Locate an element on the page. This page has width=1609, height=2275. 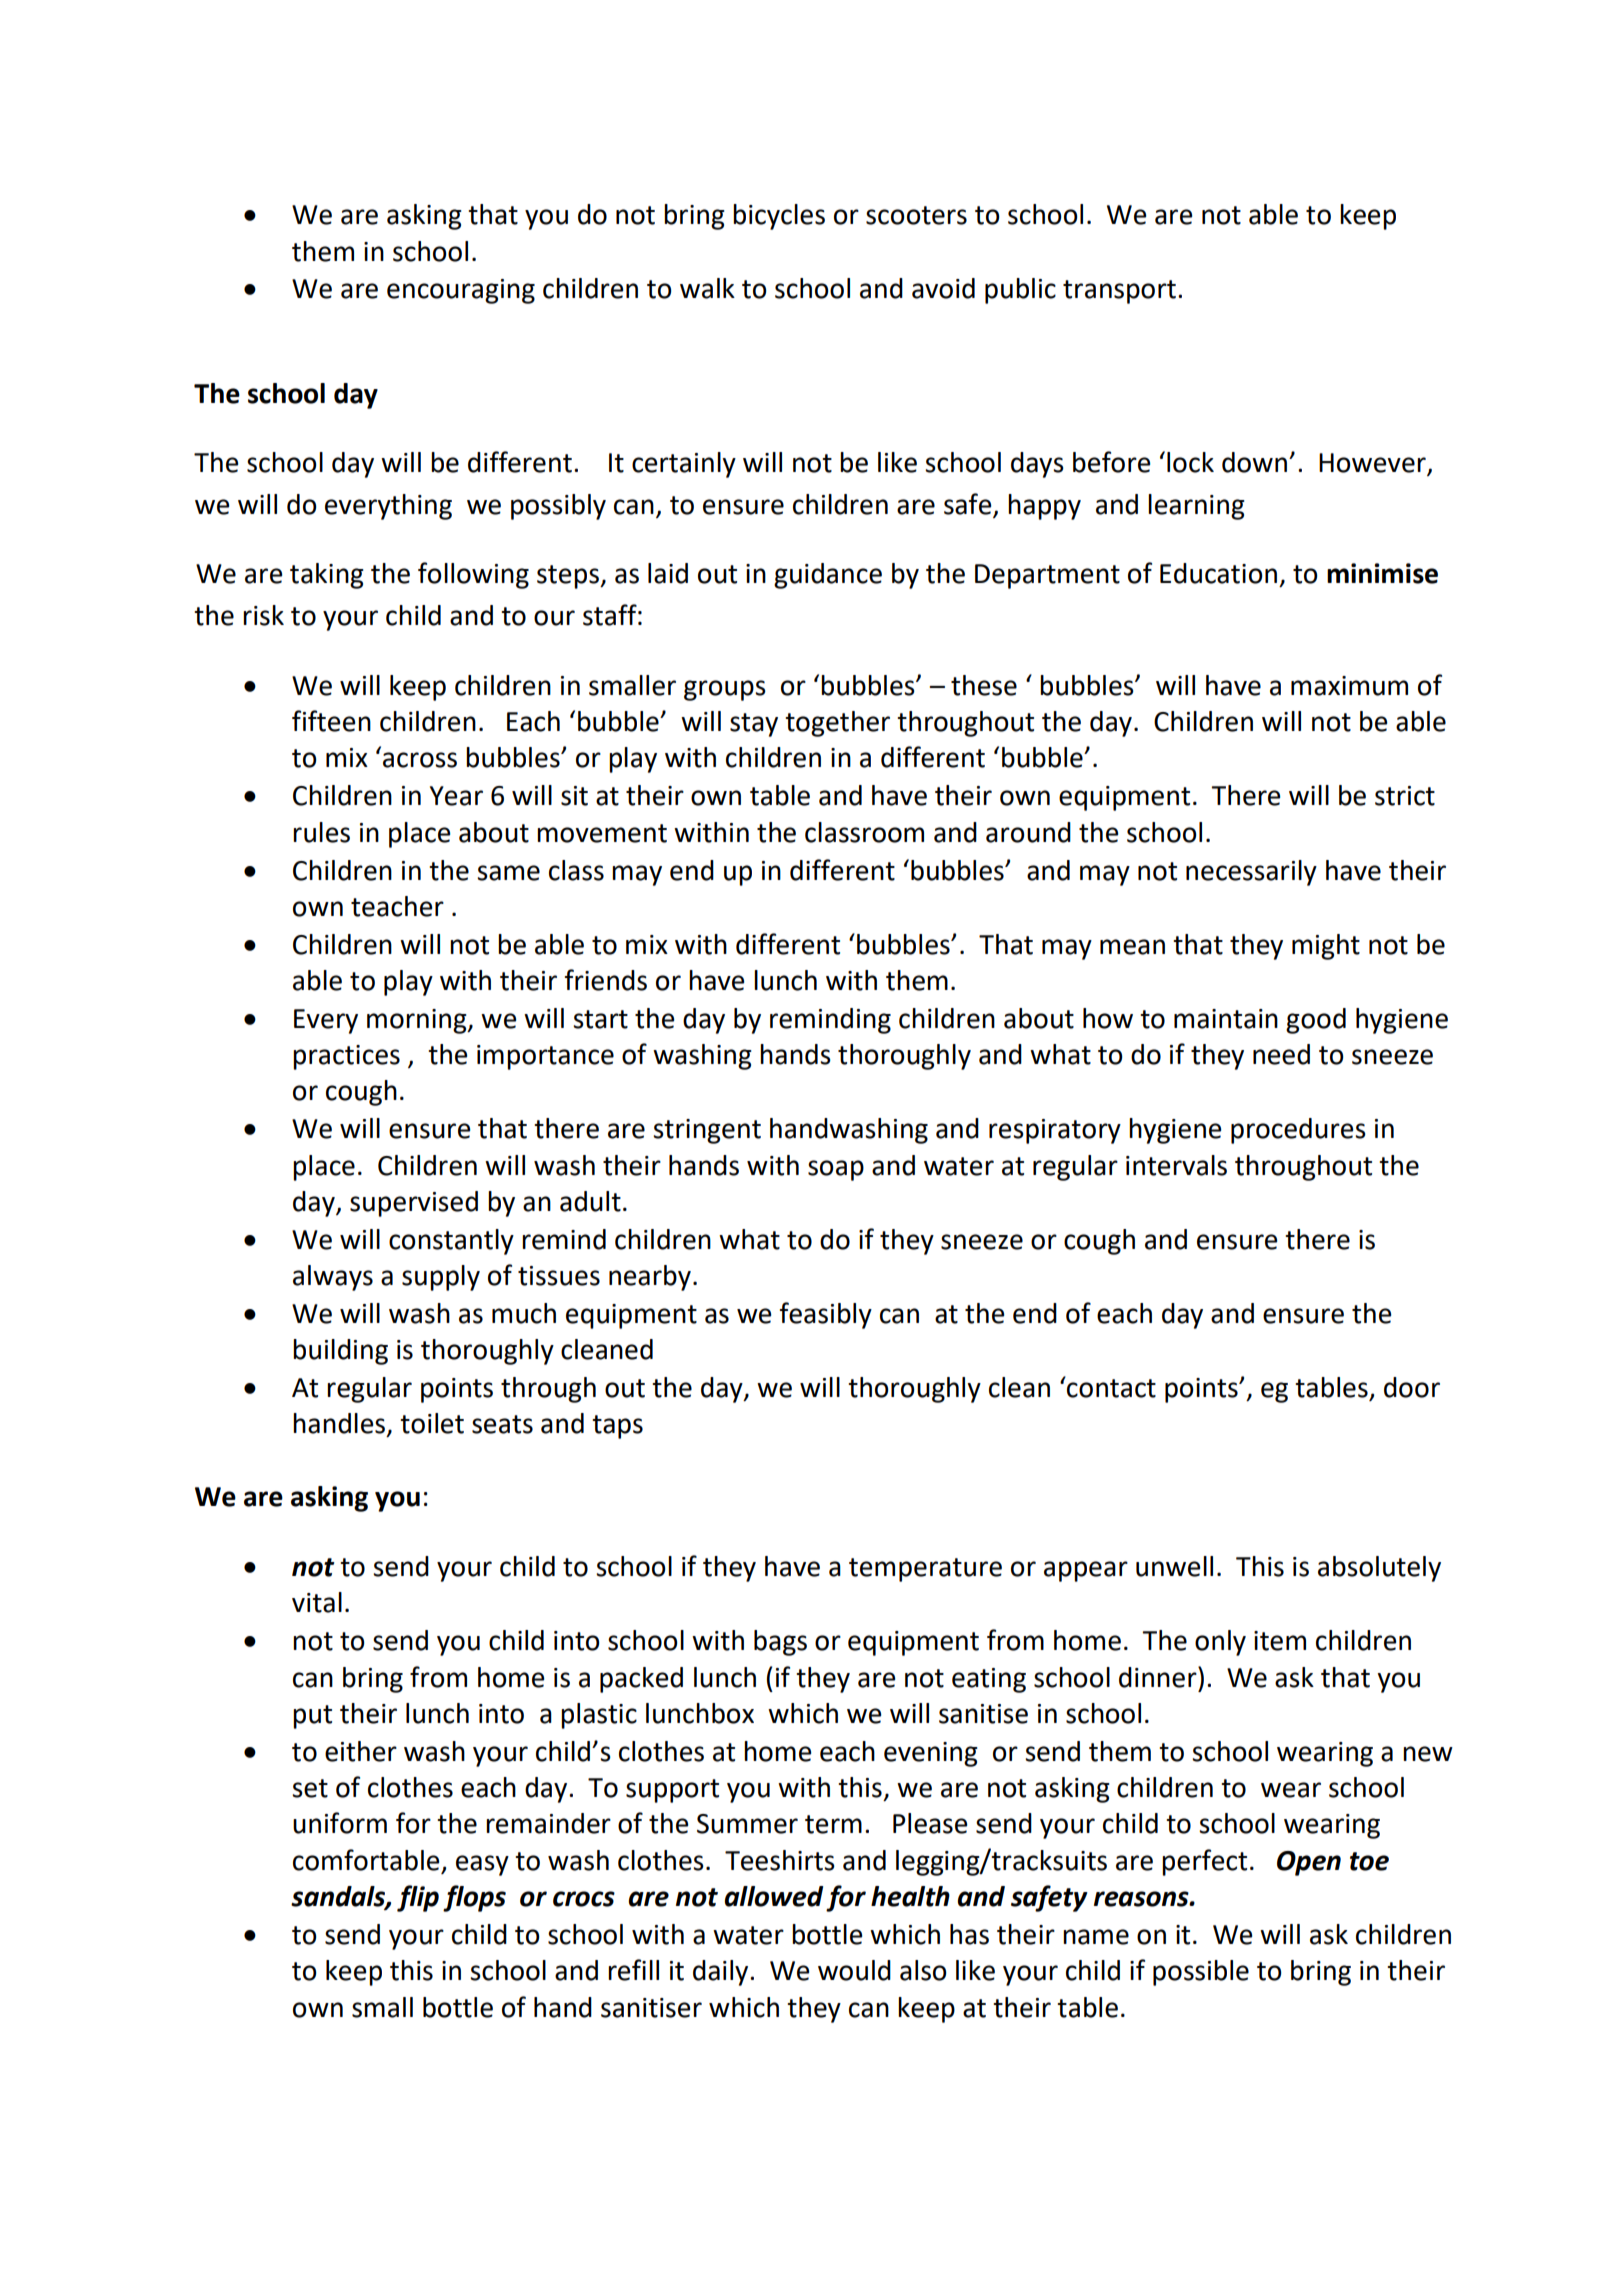
supervised is located at coordinates (414, 1204).
